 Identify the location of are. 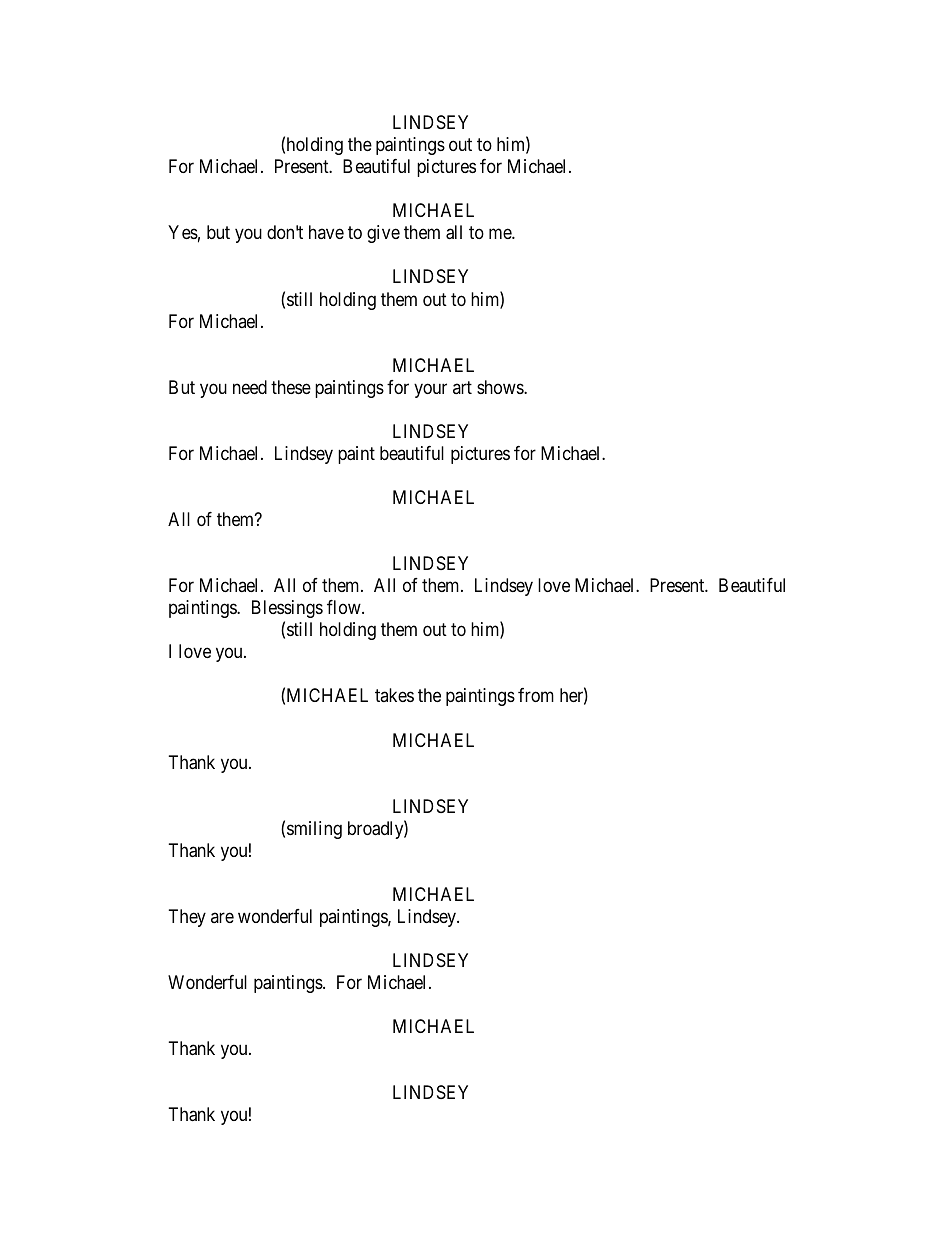
(222, 917).
